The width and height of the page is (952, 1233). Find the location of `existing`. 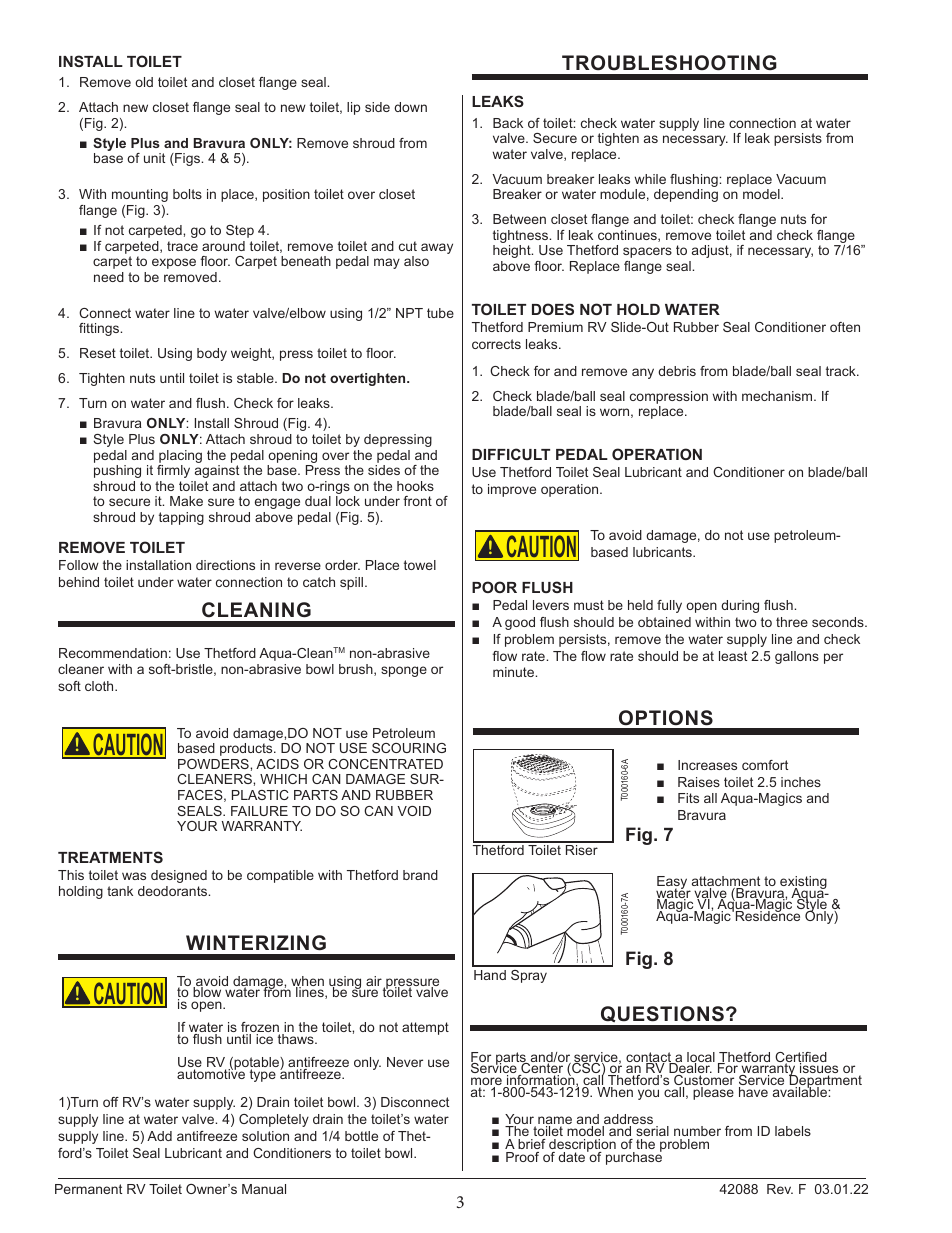

existing is located at coordinates (802, 884).
